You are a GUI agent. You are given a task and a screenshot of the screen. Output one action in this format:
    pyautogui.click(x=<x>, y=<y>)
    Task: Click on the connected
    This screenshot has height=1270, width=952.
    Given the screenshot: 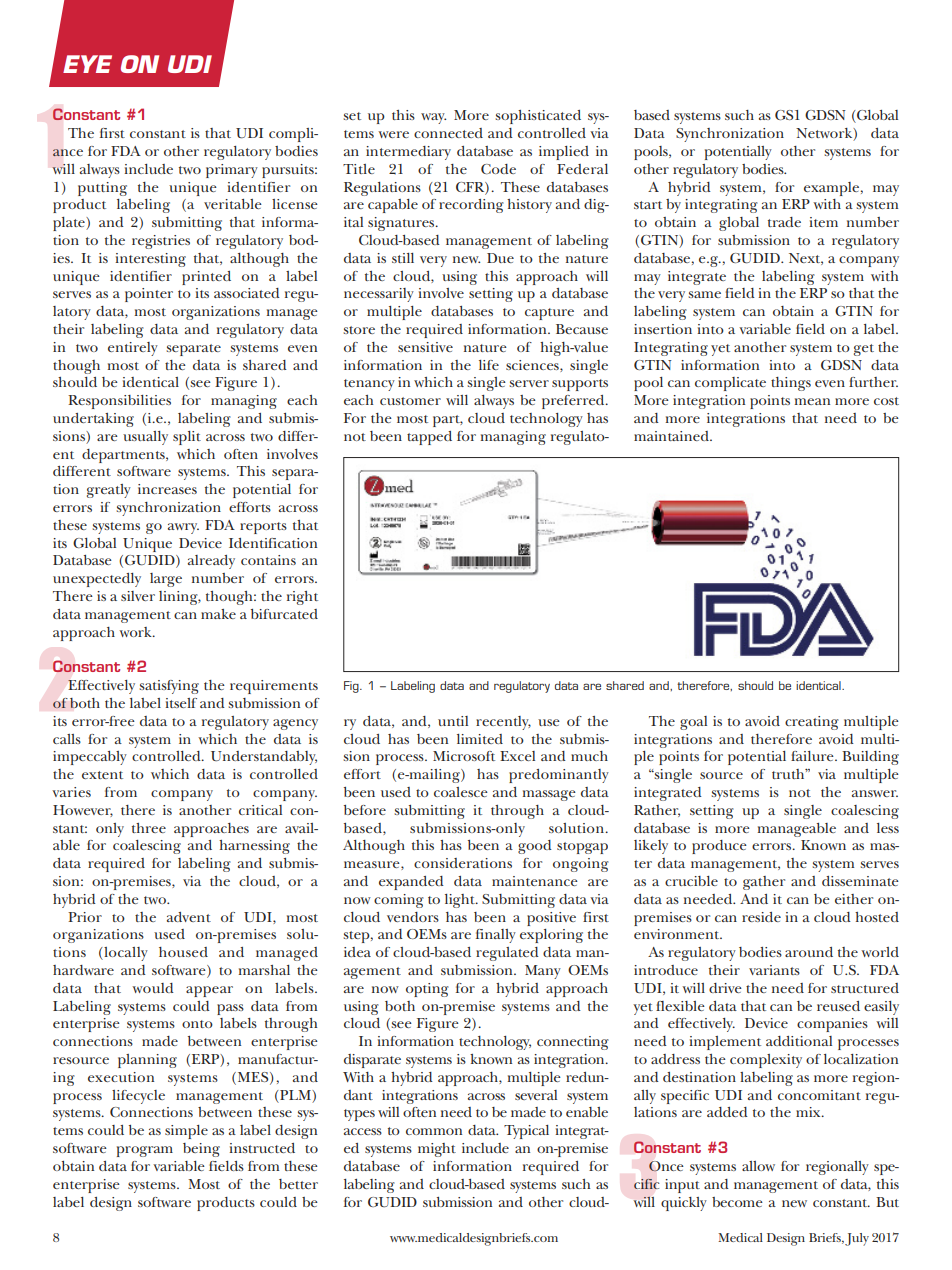 What is the action you would take?
    pyautogui.click(x=448, y=133)
